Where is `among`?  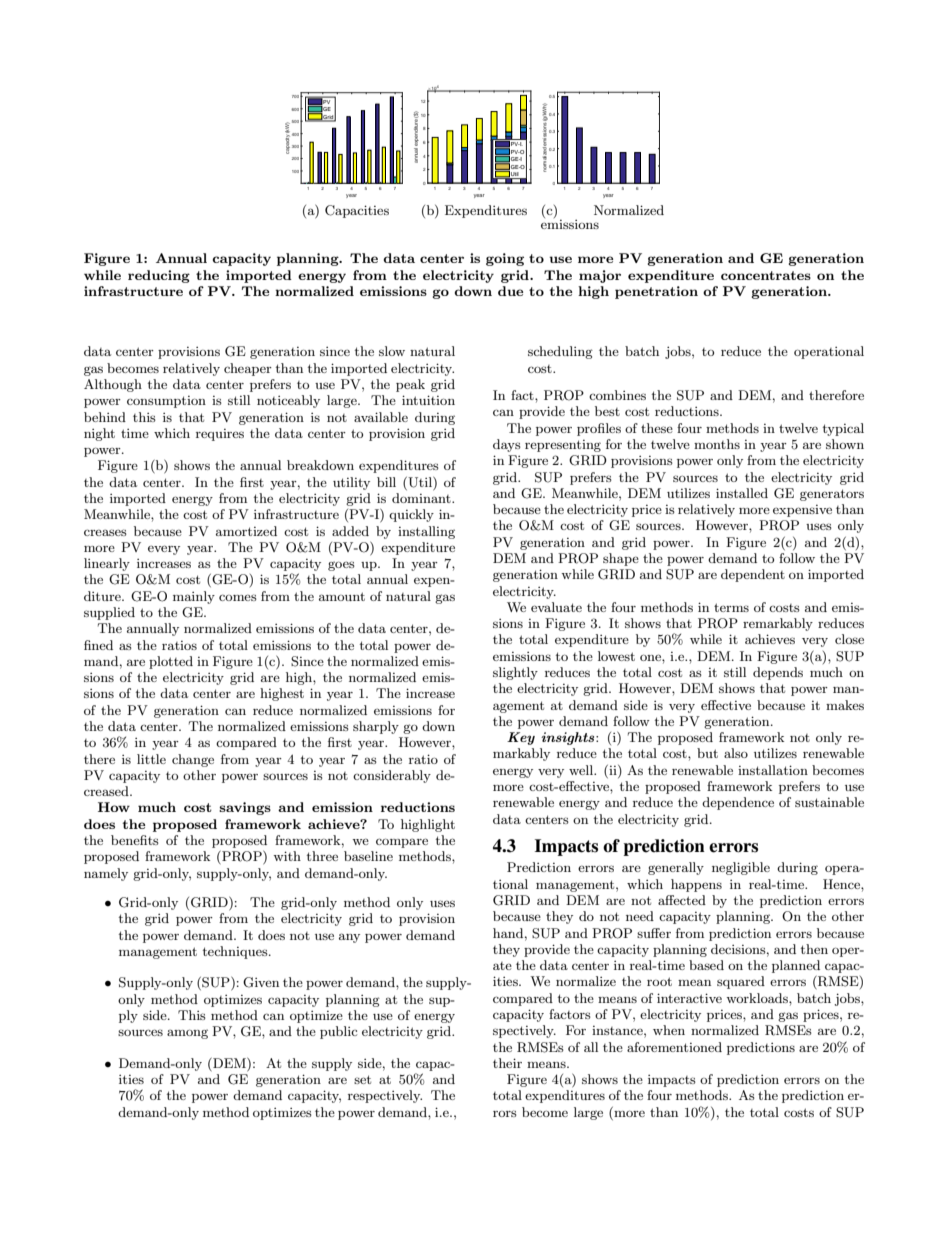 among is located at coordinates (187, 1034).
